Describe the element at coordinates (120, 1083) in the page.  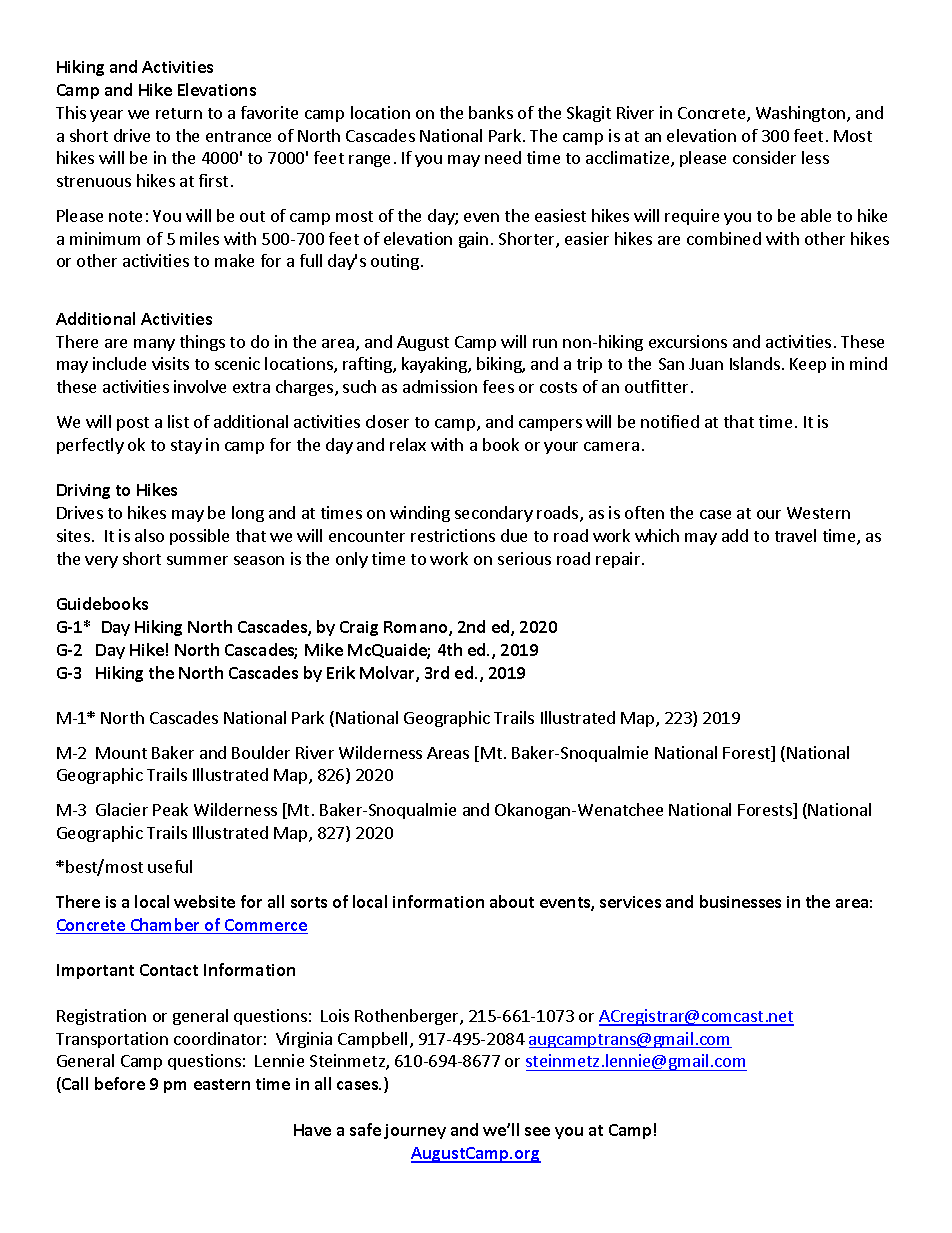
I see `before` at that location.
